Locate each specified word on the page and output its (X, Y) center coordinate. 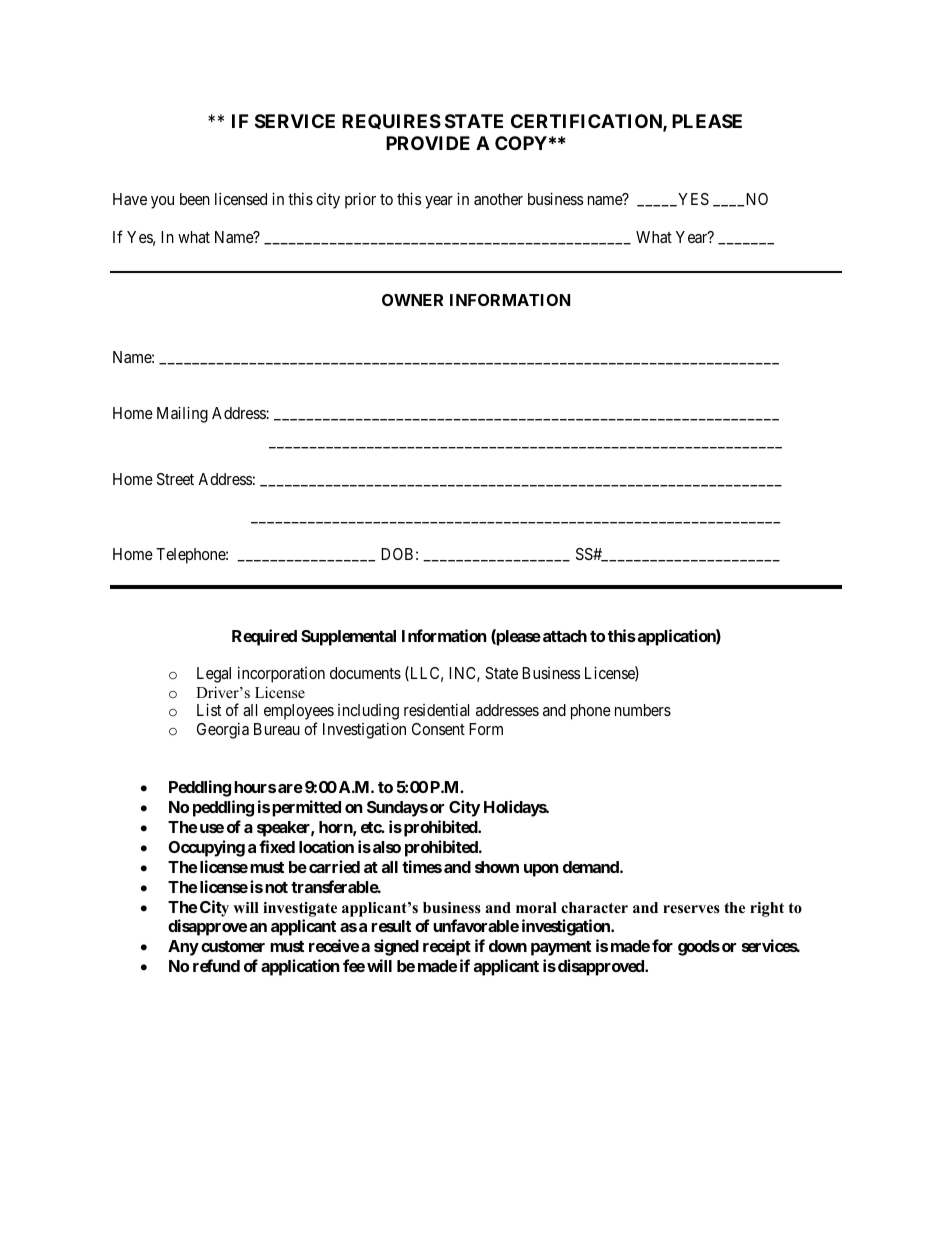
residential (436, 709)
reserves (691, 909)
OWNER (412, 300)
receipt (447, 947)
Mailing (182, 414)
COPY (521, 143)
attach (565, 636)
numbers (643, 710)
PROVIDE (428, 143)
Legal (214, 675)
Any (183, 948)
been (195, 199)
